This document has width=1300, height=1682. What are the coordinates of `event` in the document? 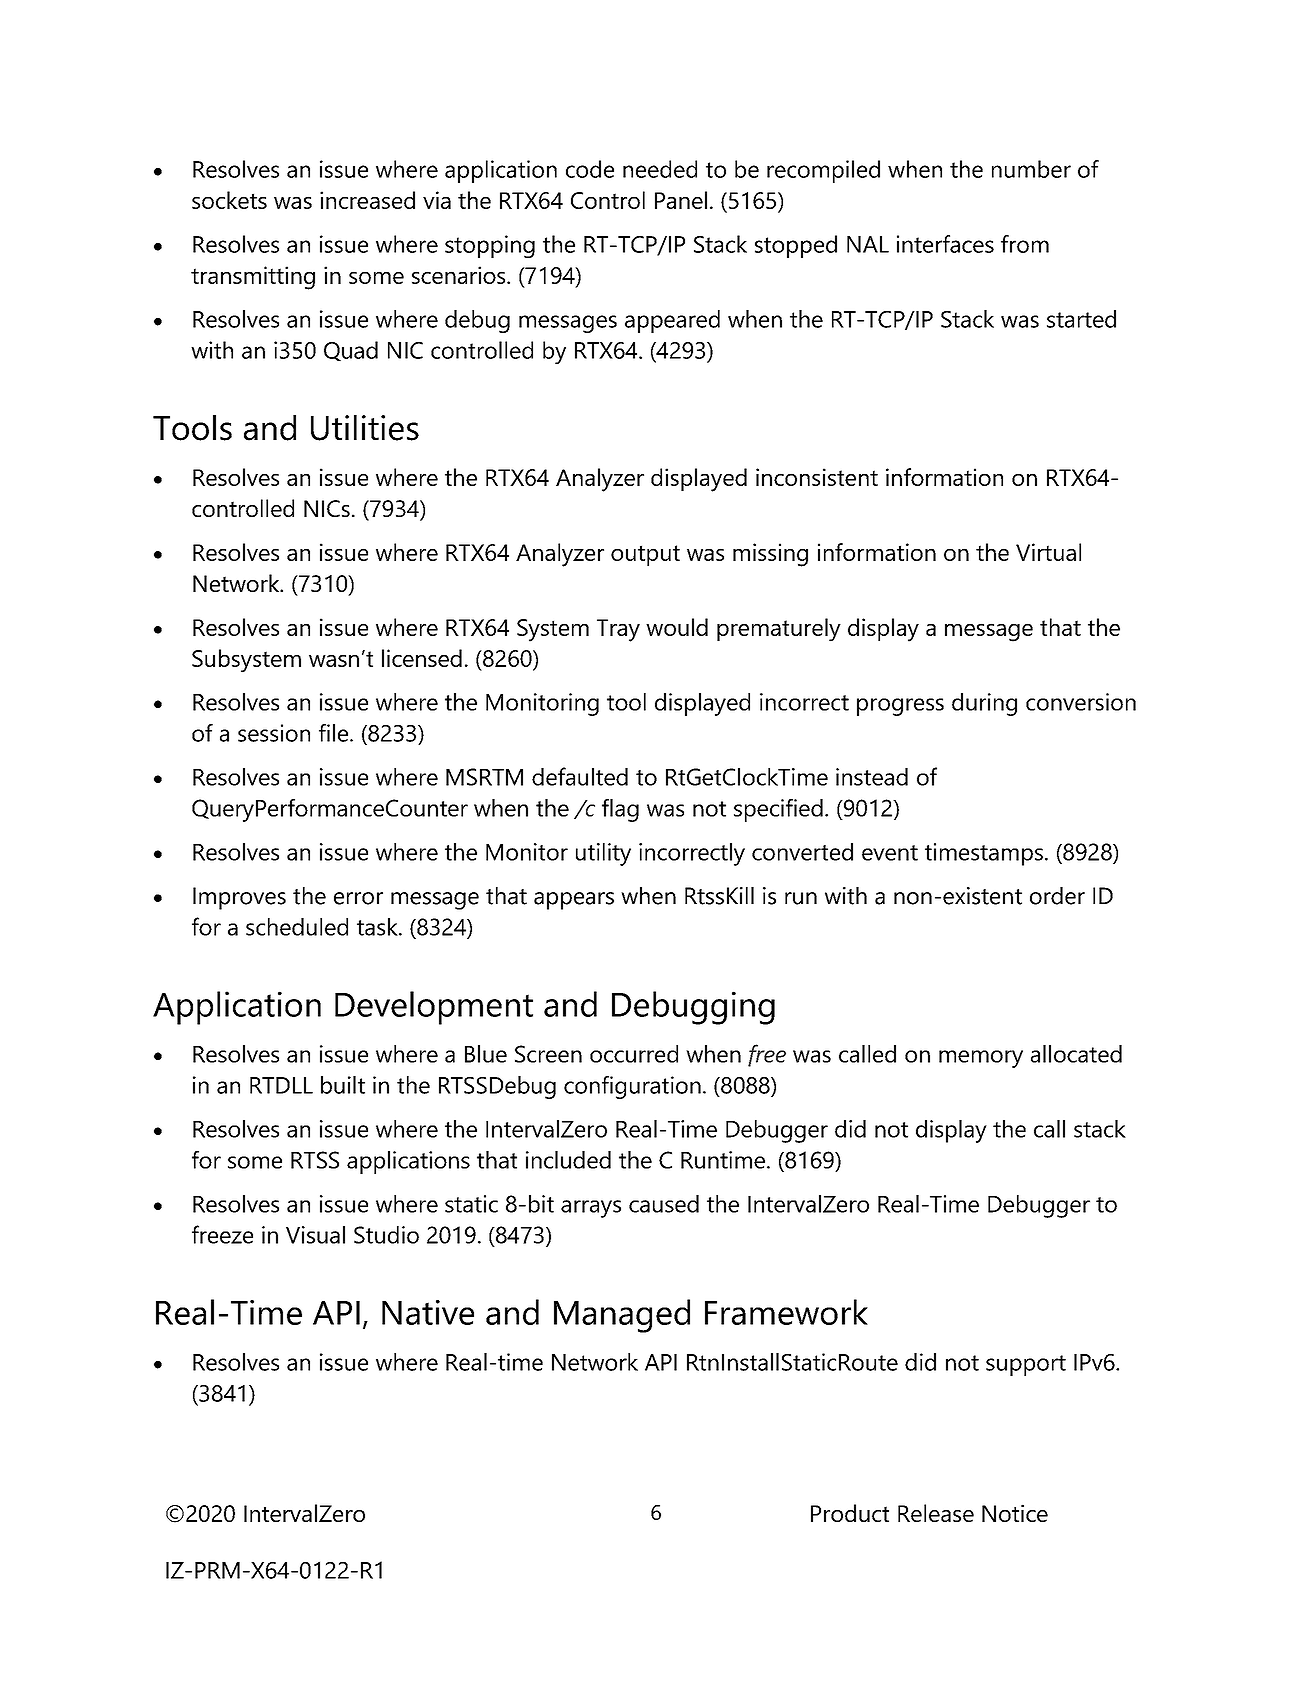 It's located at (890, 853).
